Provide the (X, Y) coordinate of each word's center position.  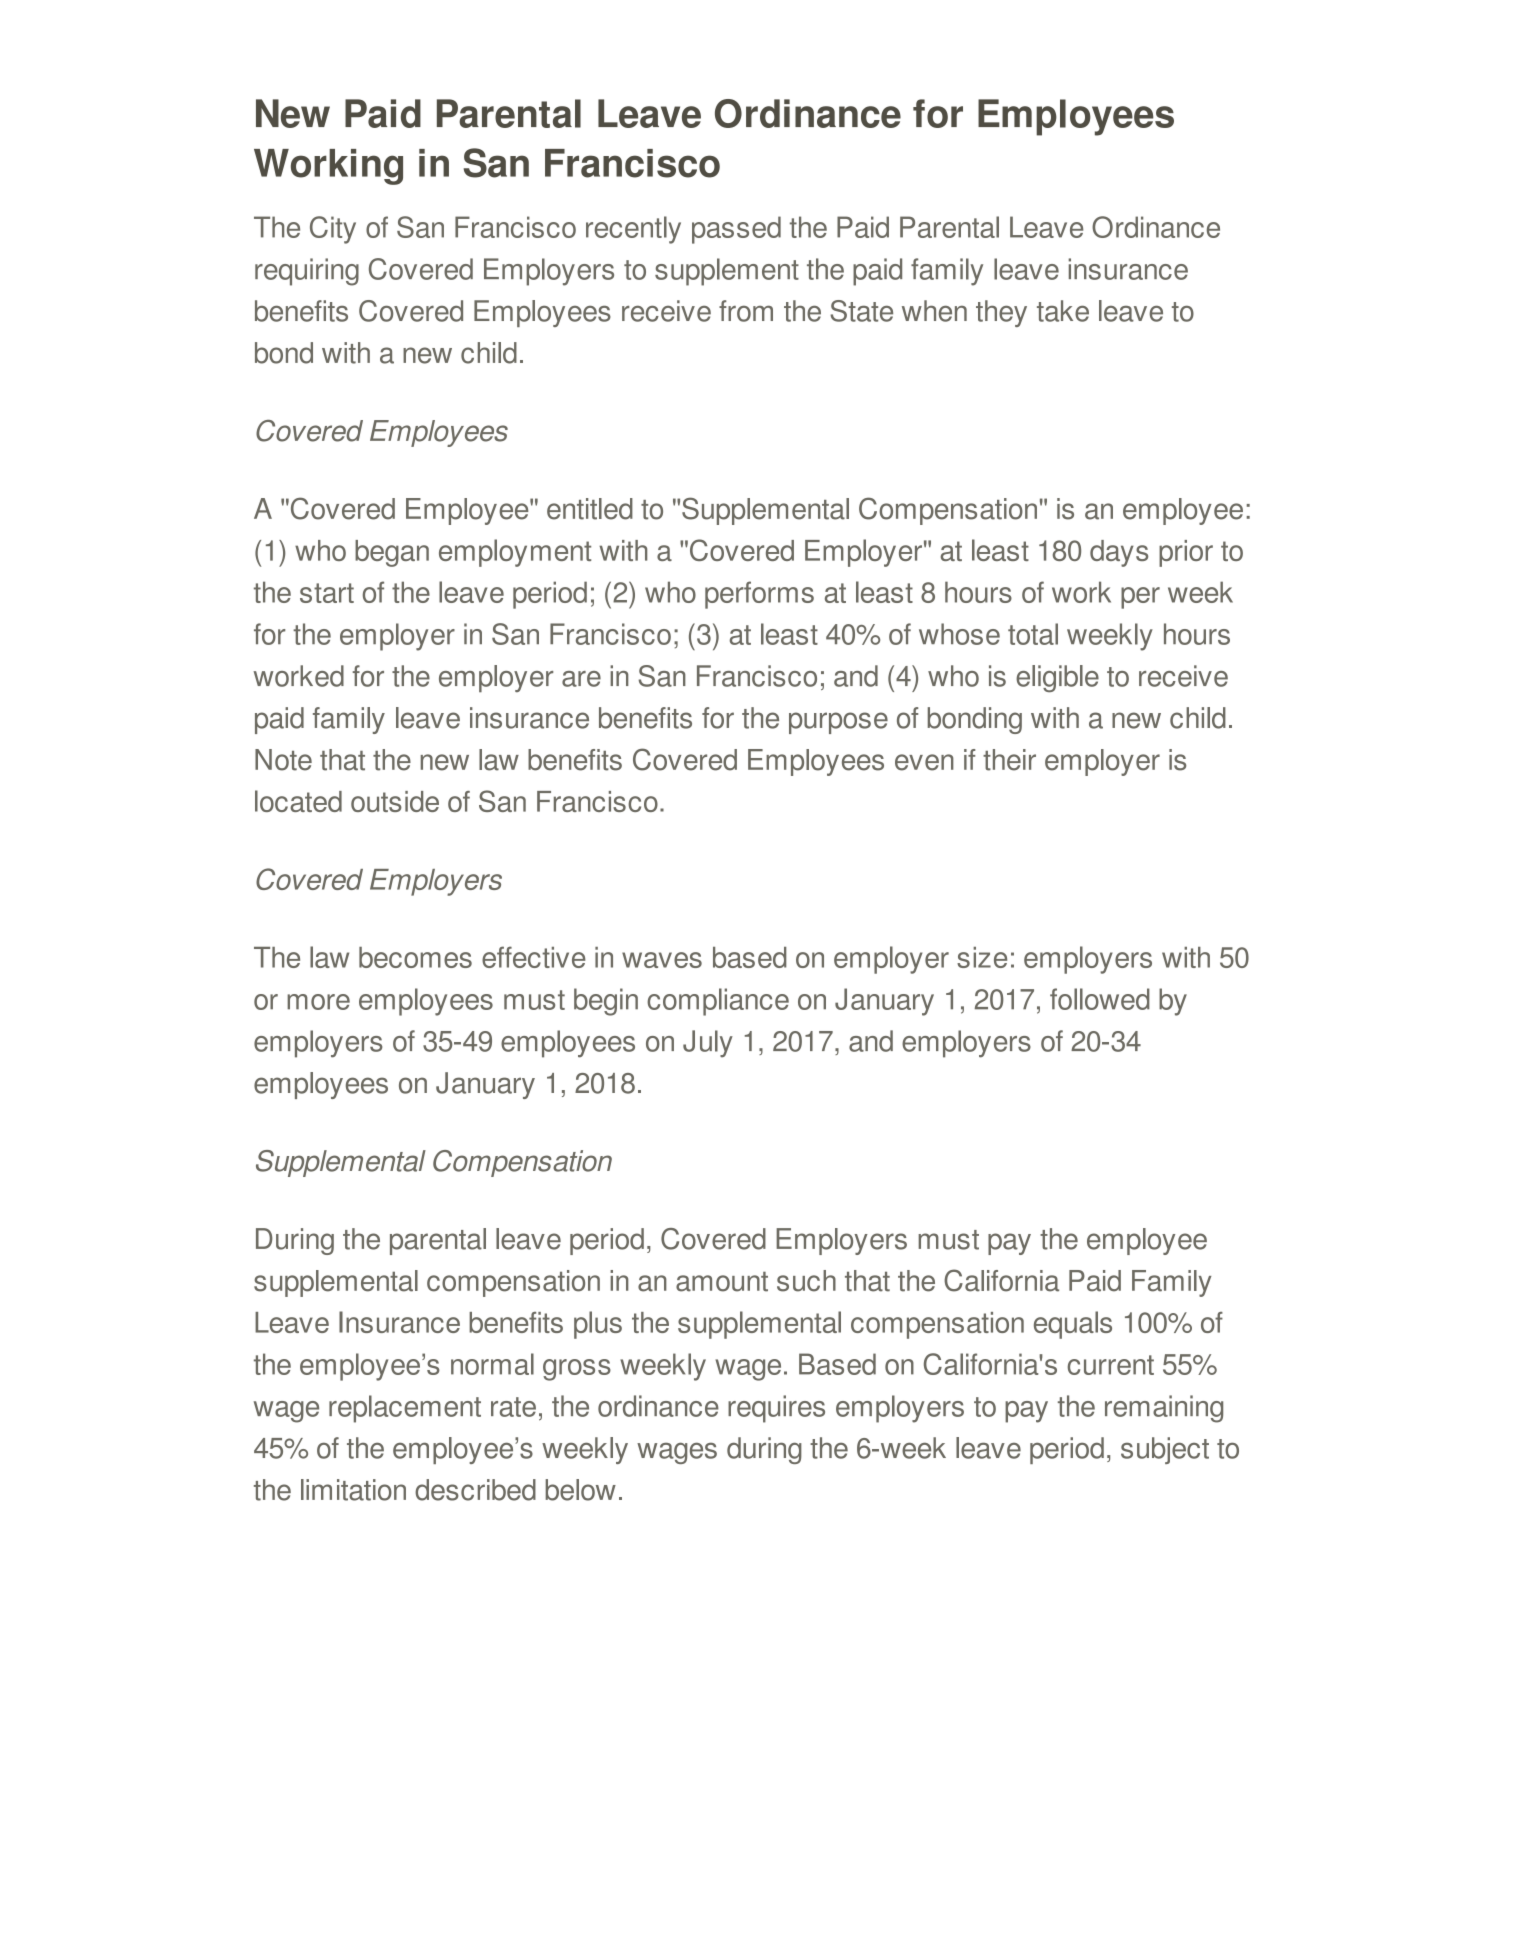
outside (395, 801)
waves (662, 960)
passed (736, 230)
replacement (405, 1409)
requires (776, 1409)
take (1063, 311)
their (1009, 760)
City (333, 230)
